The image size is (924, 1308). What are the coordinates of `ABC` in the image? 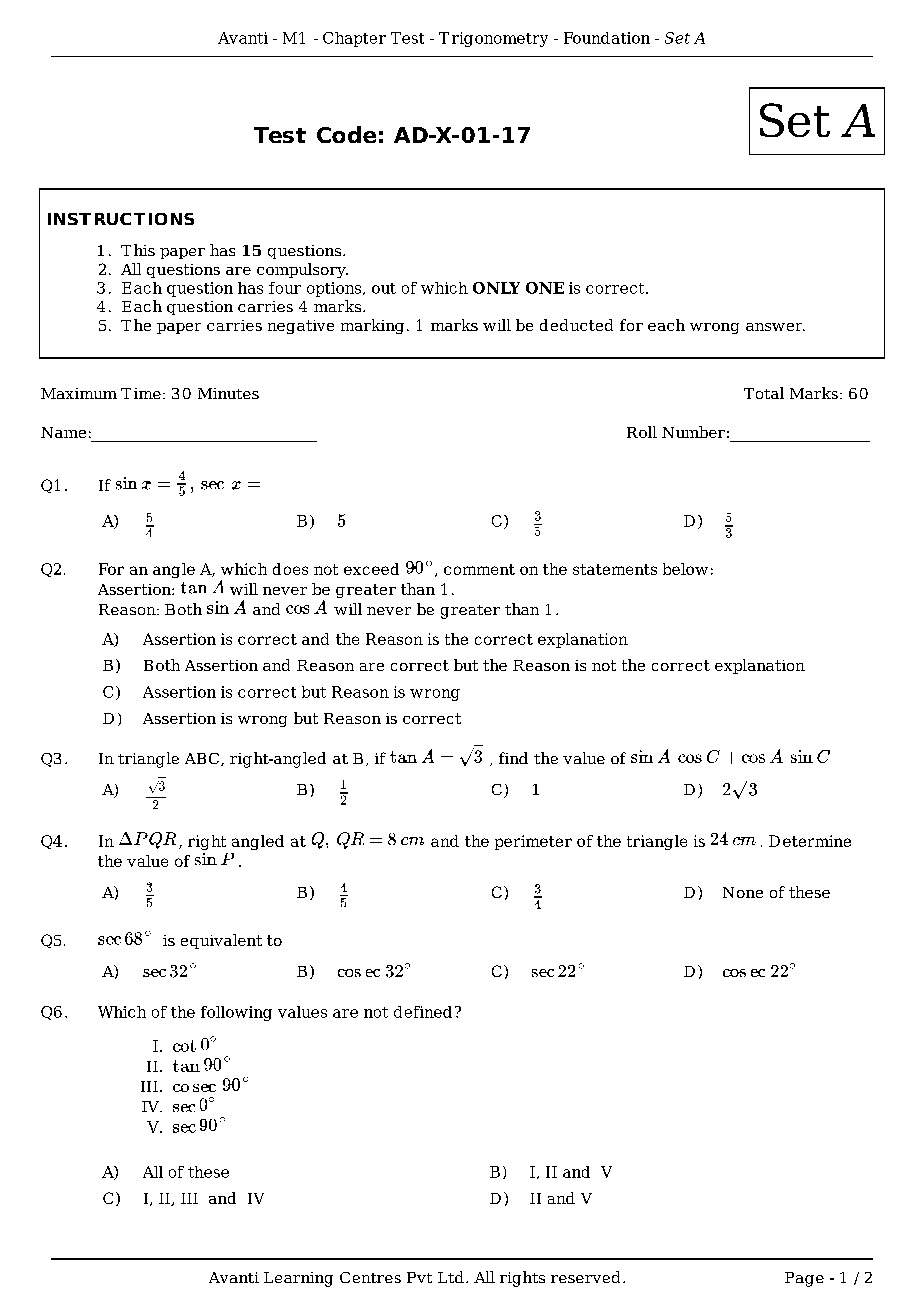 It's located at (203, 759).
